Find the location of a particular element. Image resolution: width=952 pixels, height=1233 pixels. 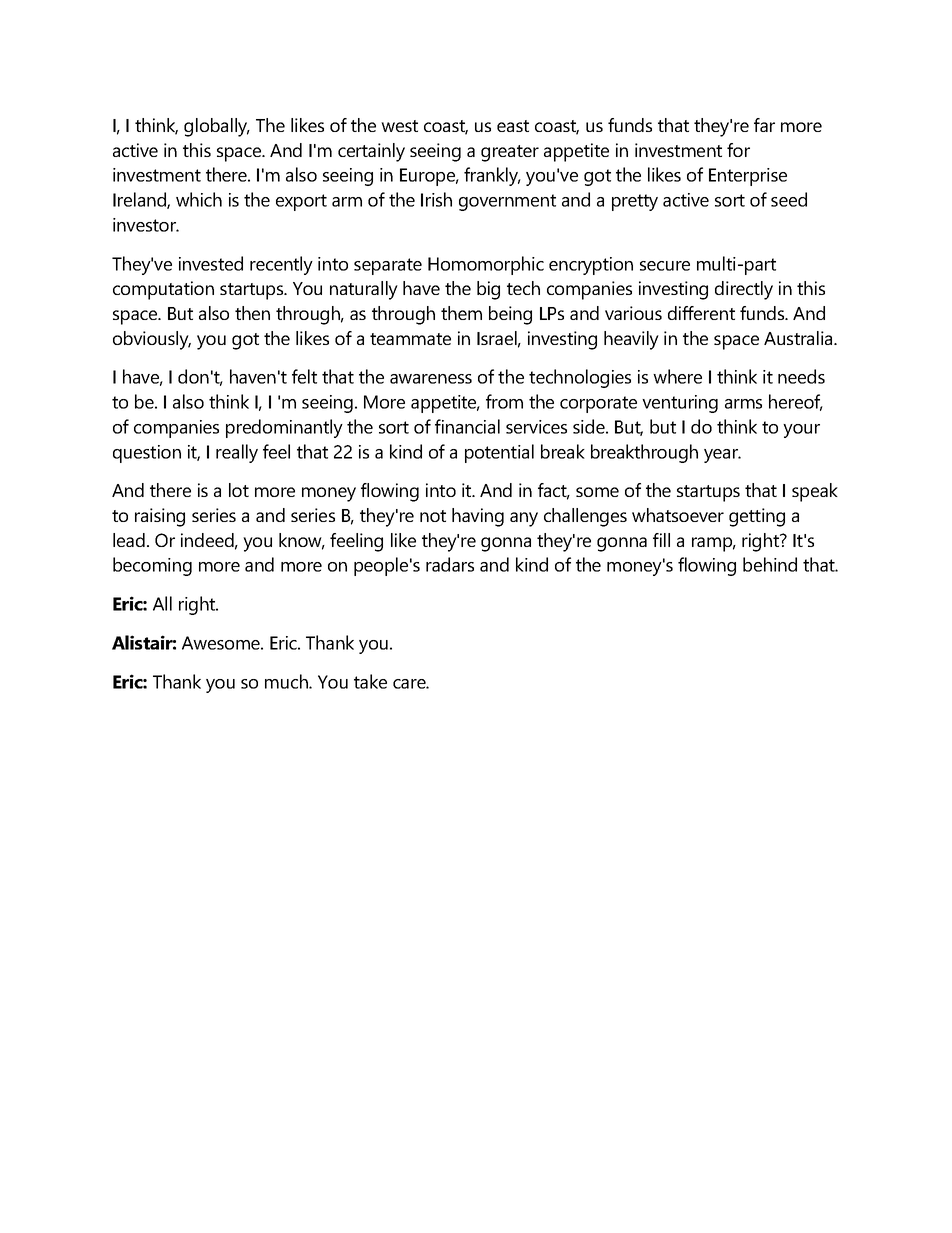

much is located at coordinates (287, 681).
